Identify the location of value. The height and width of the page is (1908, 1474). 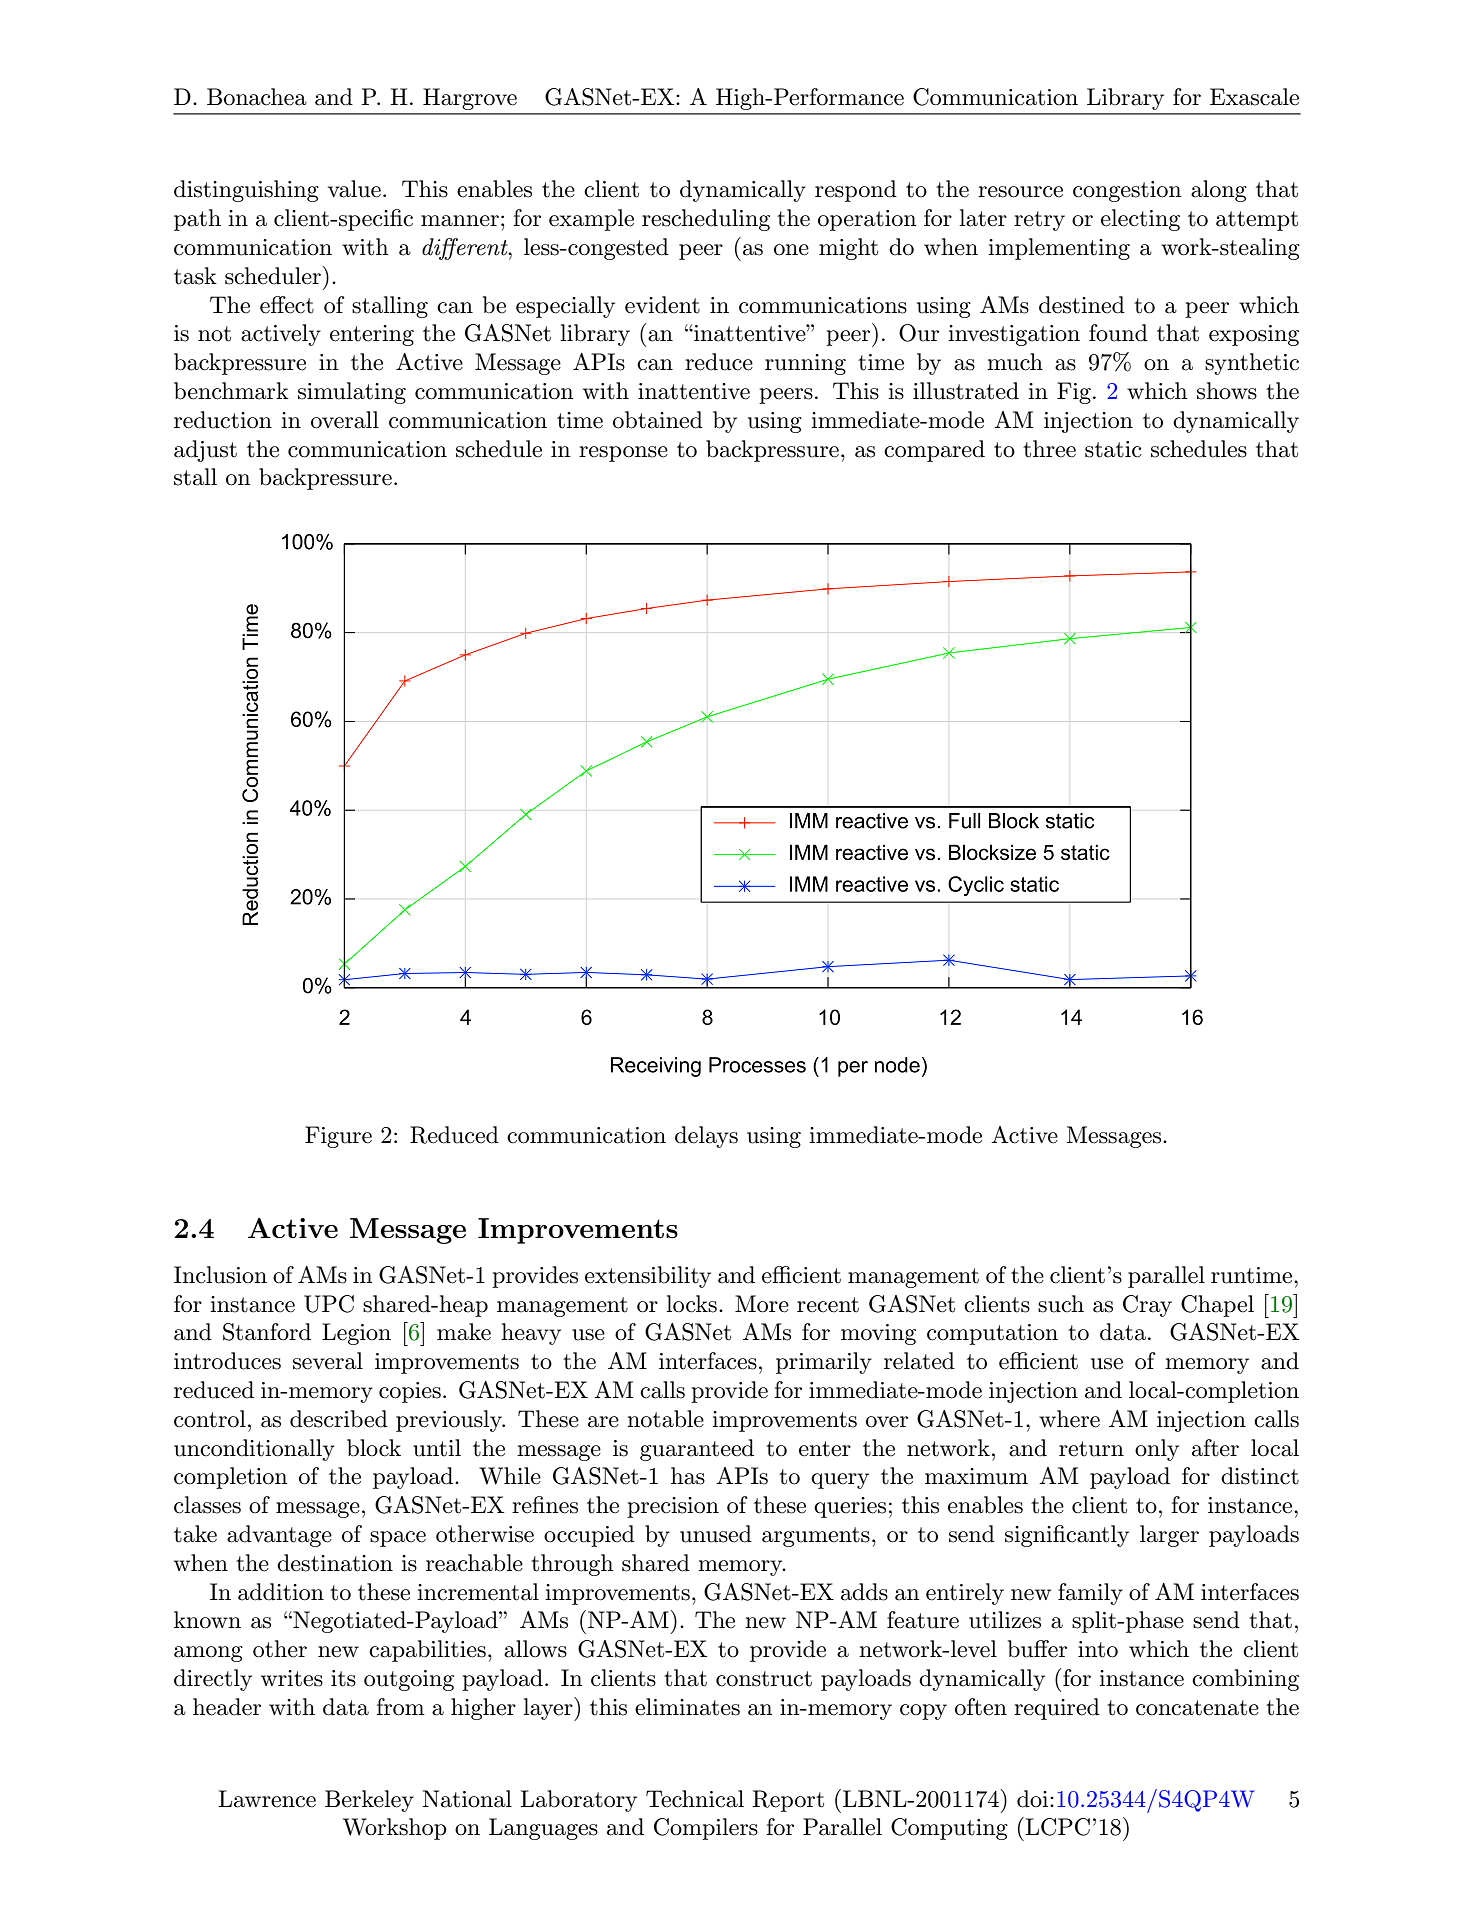
(354, 189).
